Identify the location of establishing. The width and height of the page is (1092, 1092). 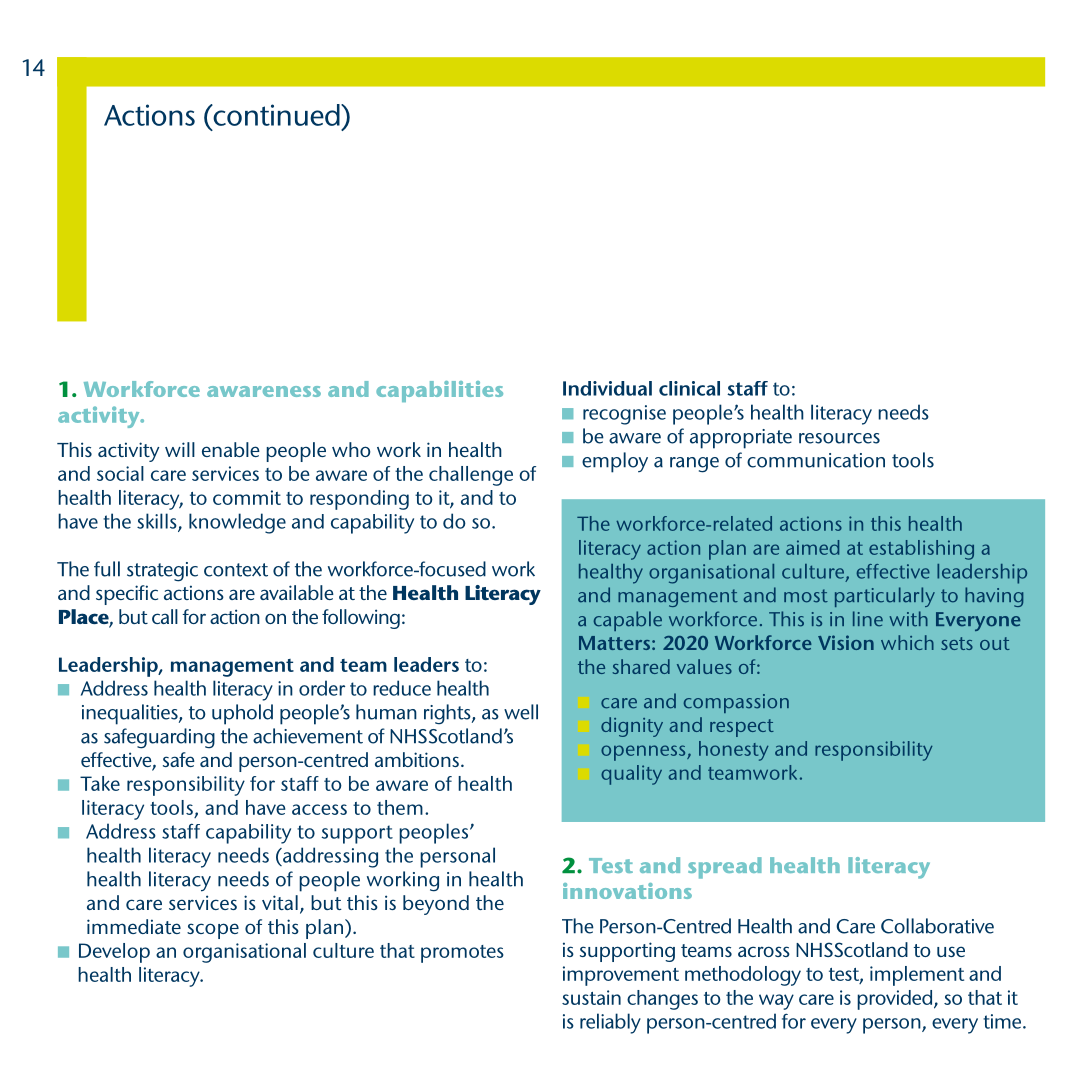
(921, 550).
